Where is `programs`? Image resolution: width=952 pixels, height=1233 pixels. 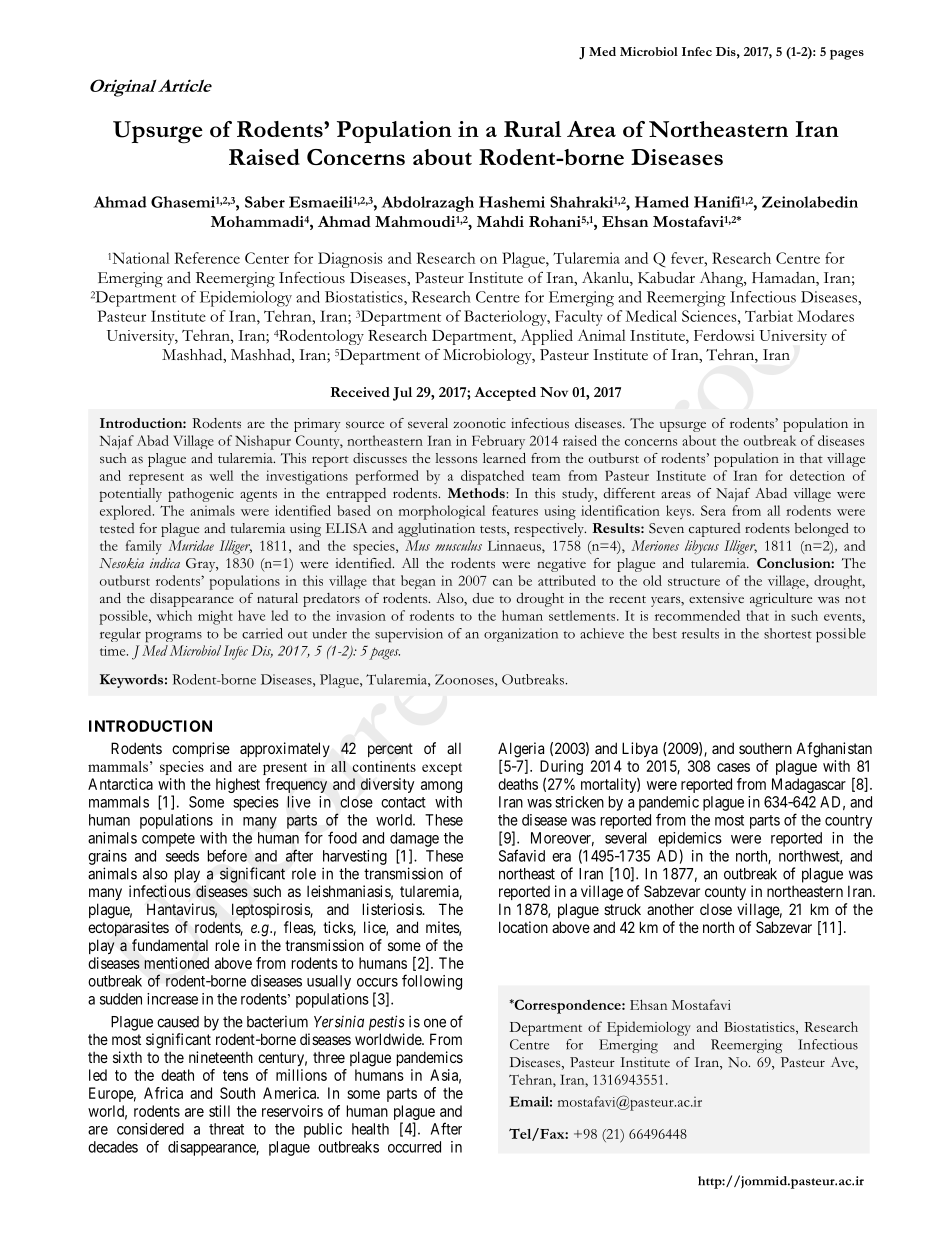
programs is located at coordinates (173, 637).
